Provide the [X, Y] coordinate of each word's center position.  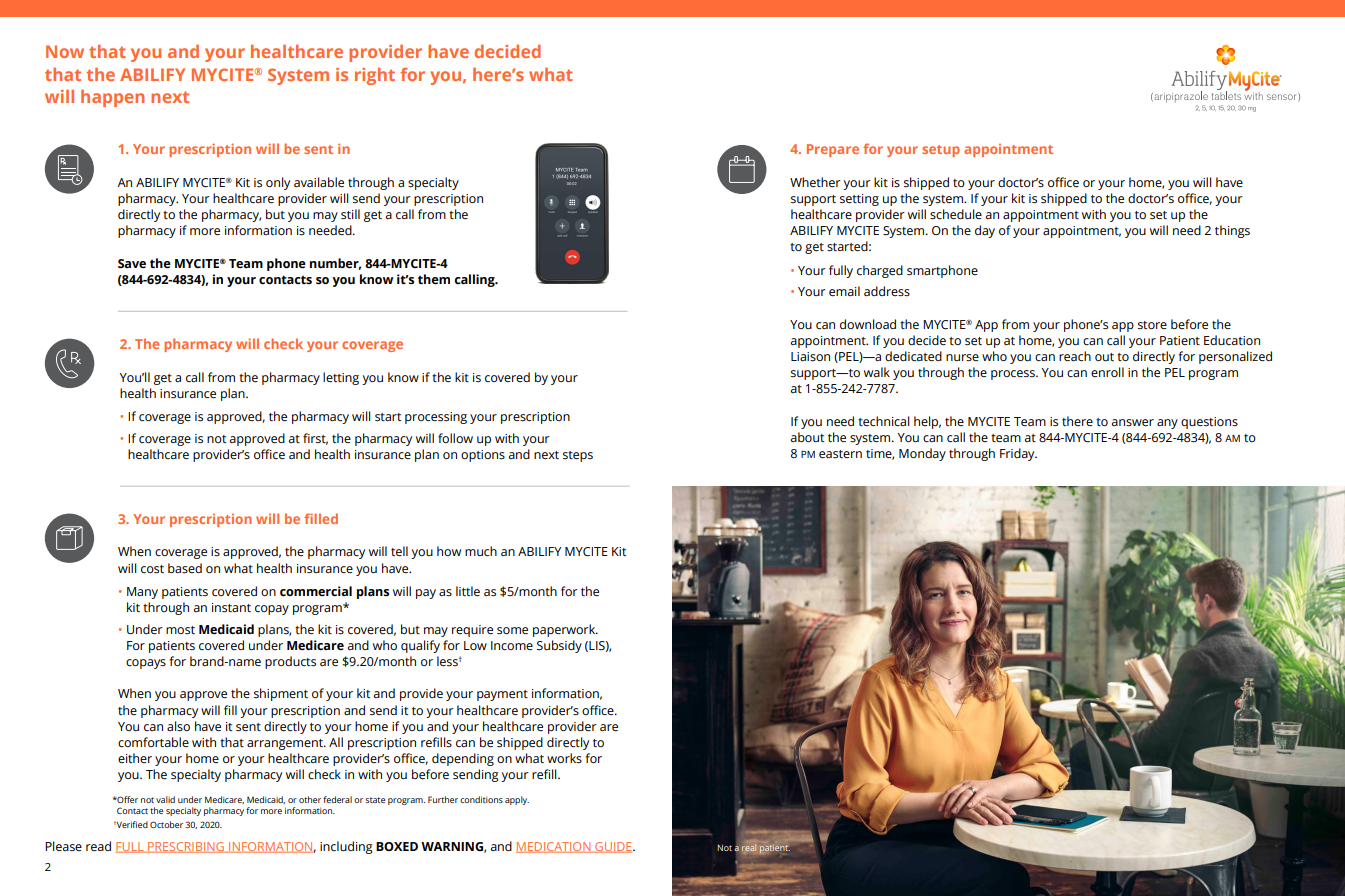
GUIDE [613, 847]
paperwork [565, 630]
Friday [1018, 454]
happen [112, 98]
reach [1075, 356]
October [166, 824]
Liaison [810, 357]
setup [941, 151]
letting [341, 378]
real [749, 847]
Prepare [833, 150]
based [185, 568]
